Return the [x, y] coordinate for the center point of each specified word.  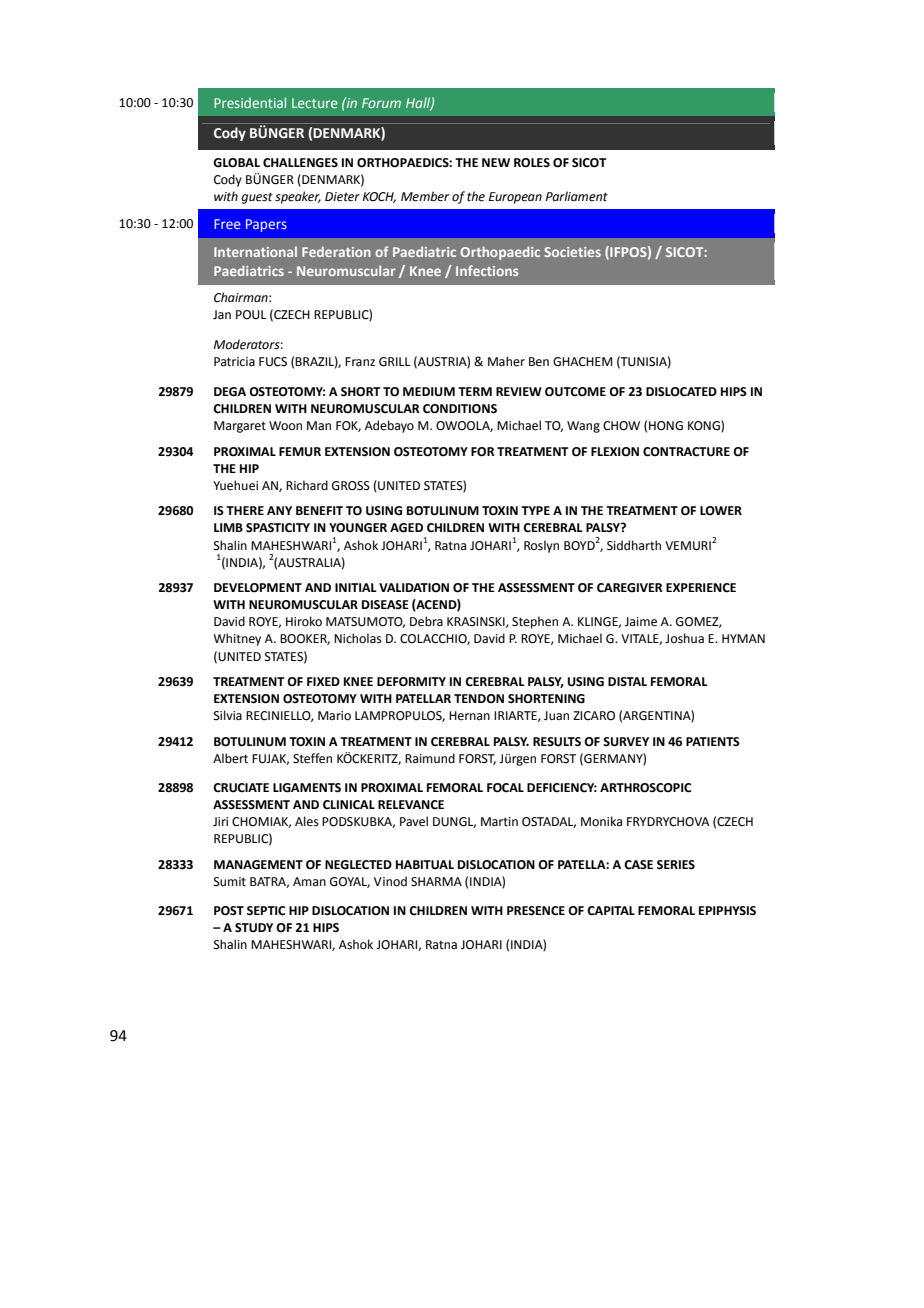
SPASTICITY [278, 528]
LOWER [721, 511]
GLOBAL [236, 163]
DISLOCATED [681, 392]
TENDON [479, 699]
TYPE [535, 510]
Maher [506, 361]
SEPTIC [266, 911]
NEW [496, 162]
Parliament [577, 196]
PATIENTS [713, 742]
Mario [334, 716]
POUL [251, 315]
